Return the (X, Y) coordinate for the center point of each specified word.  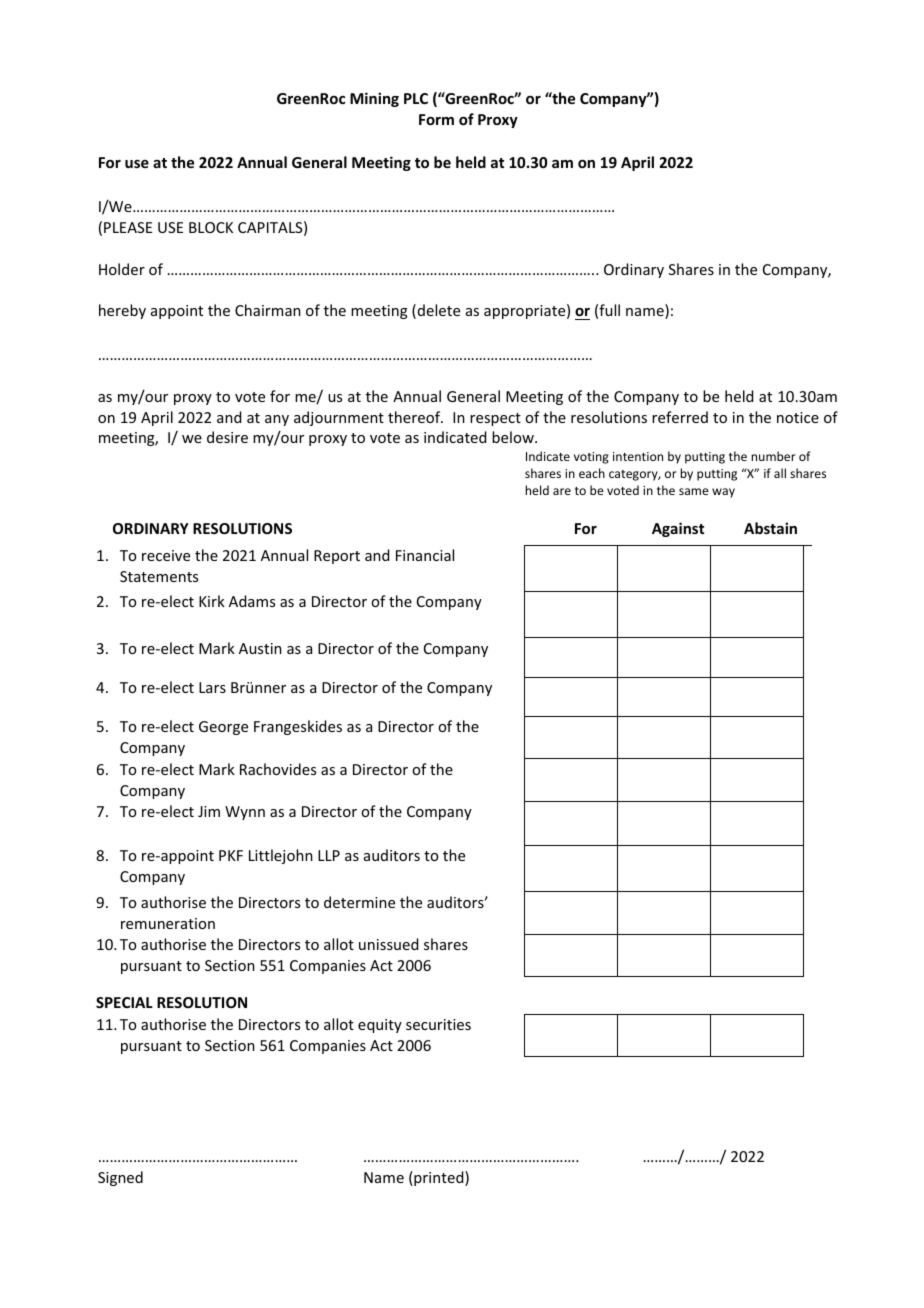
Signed (120, 1178)
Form (436, 119)
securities (438, 1024)
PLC (416, 98)
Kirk (212, 601)
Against (678, 529)
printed (439, 1178)
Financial (425, 555)
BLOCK (211, 227)
